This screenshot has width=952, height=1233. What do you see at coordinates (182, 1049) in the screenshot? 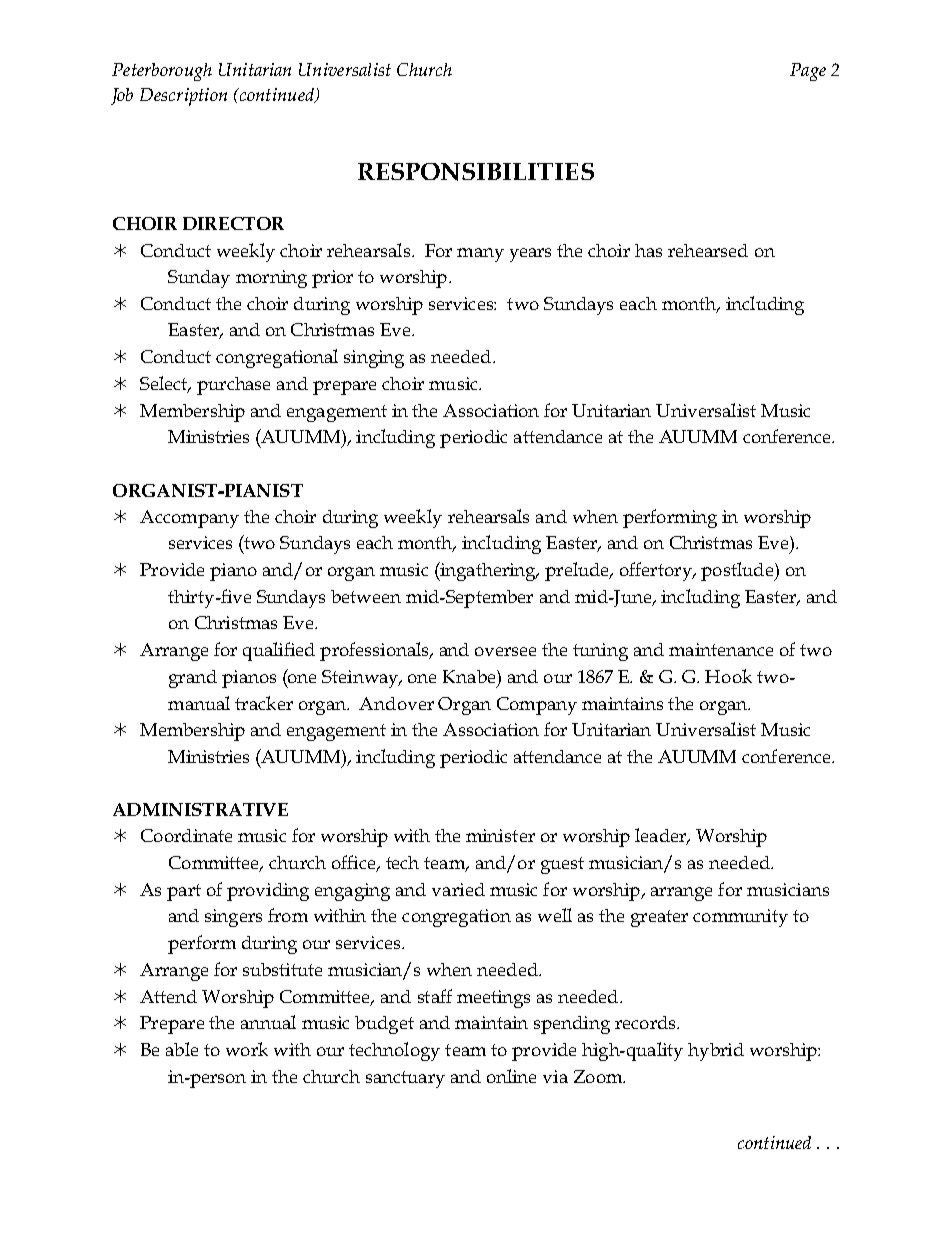
I see `able` at bounding box center [182, 1049].
